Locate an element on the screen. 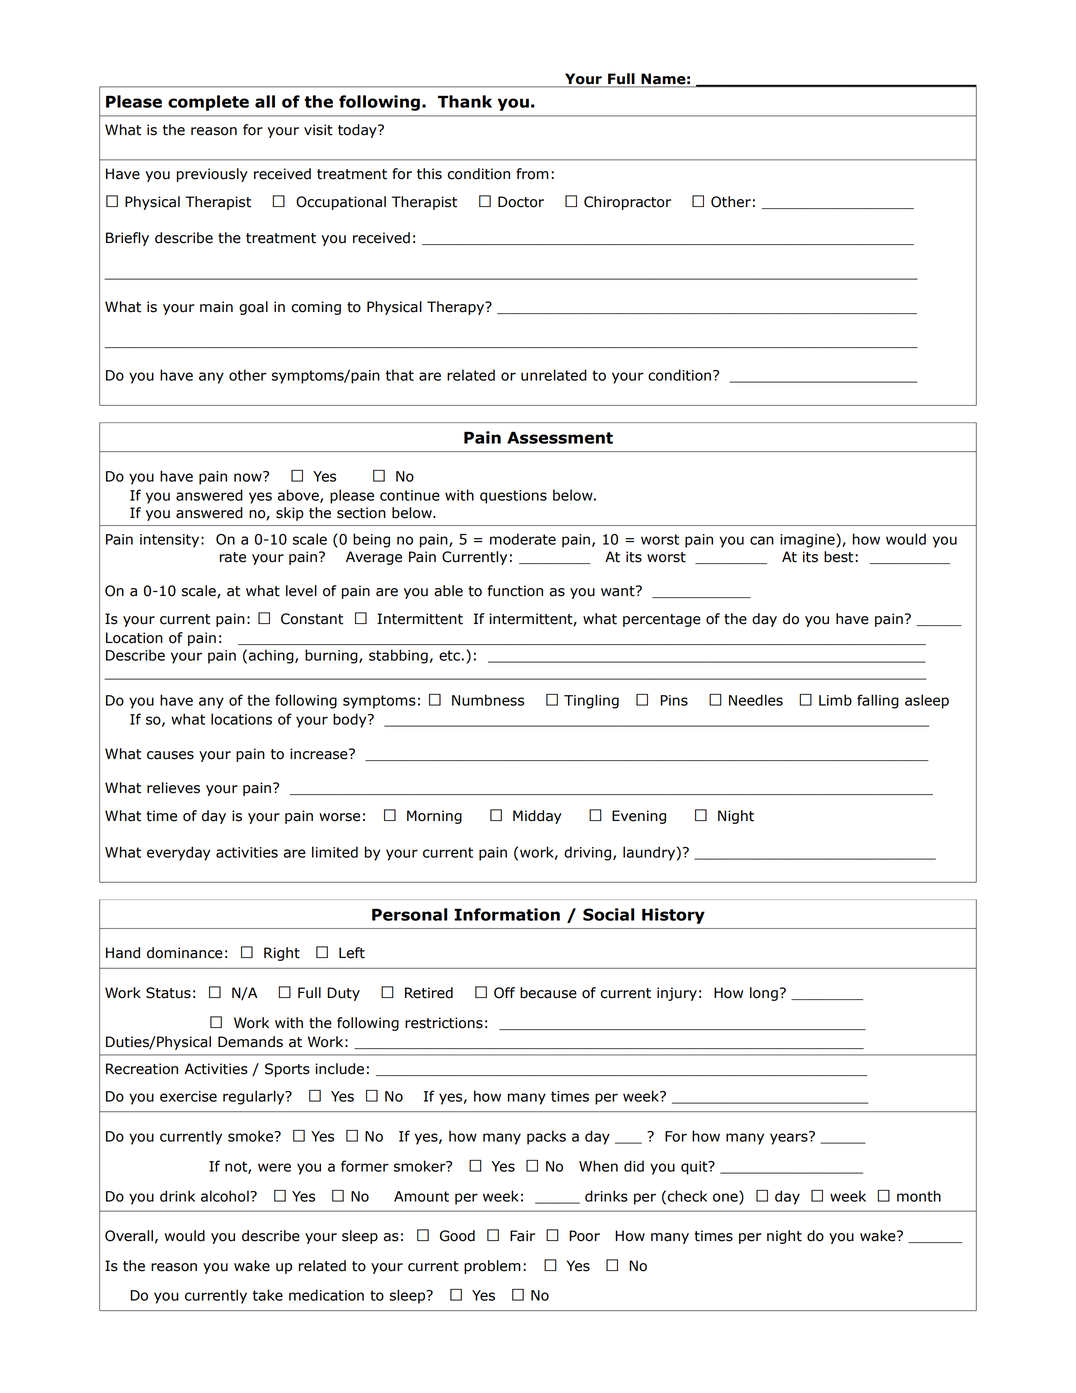 The image size is (1076, 1393). Numbness is located at coordinates (488, 700).
